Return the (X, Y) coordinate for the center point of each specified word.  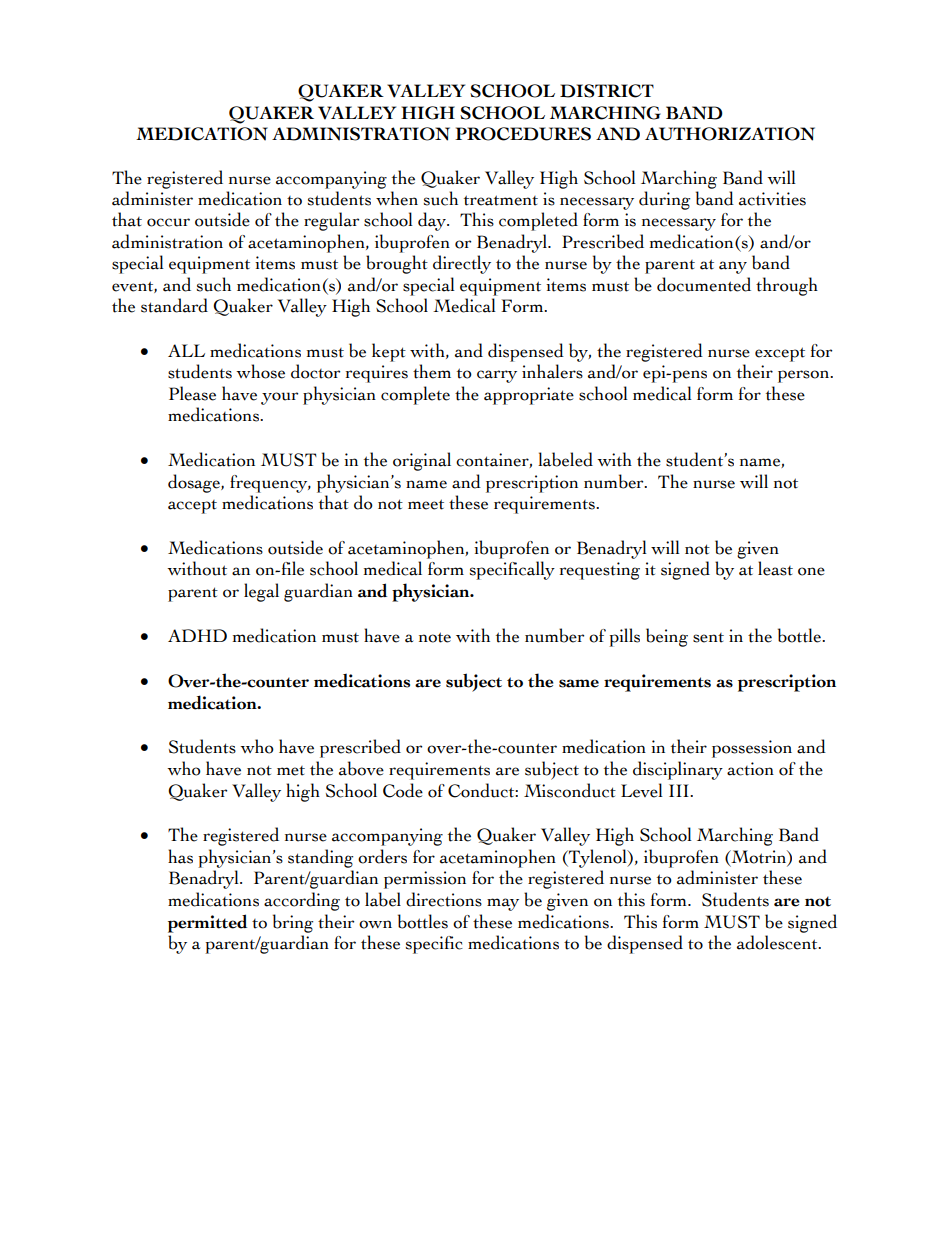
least (775, 568)
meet (426, 504)
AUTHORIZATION (730, 134)
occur (168, 222)
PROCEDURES (523, 134)
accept (192, 507)
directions (444, 899)
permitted (207, 923)
